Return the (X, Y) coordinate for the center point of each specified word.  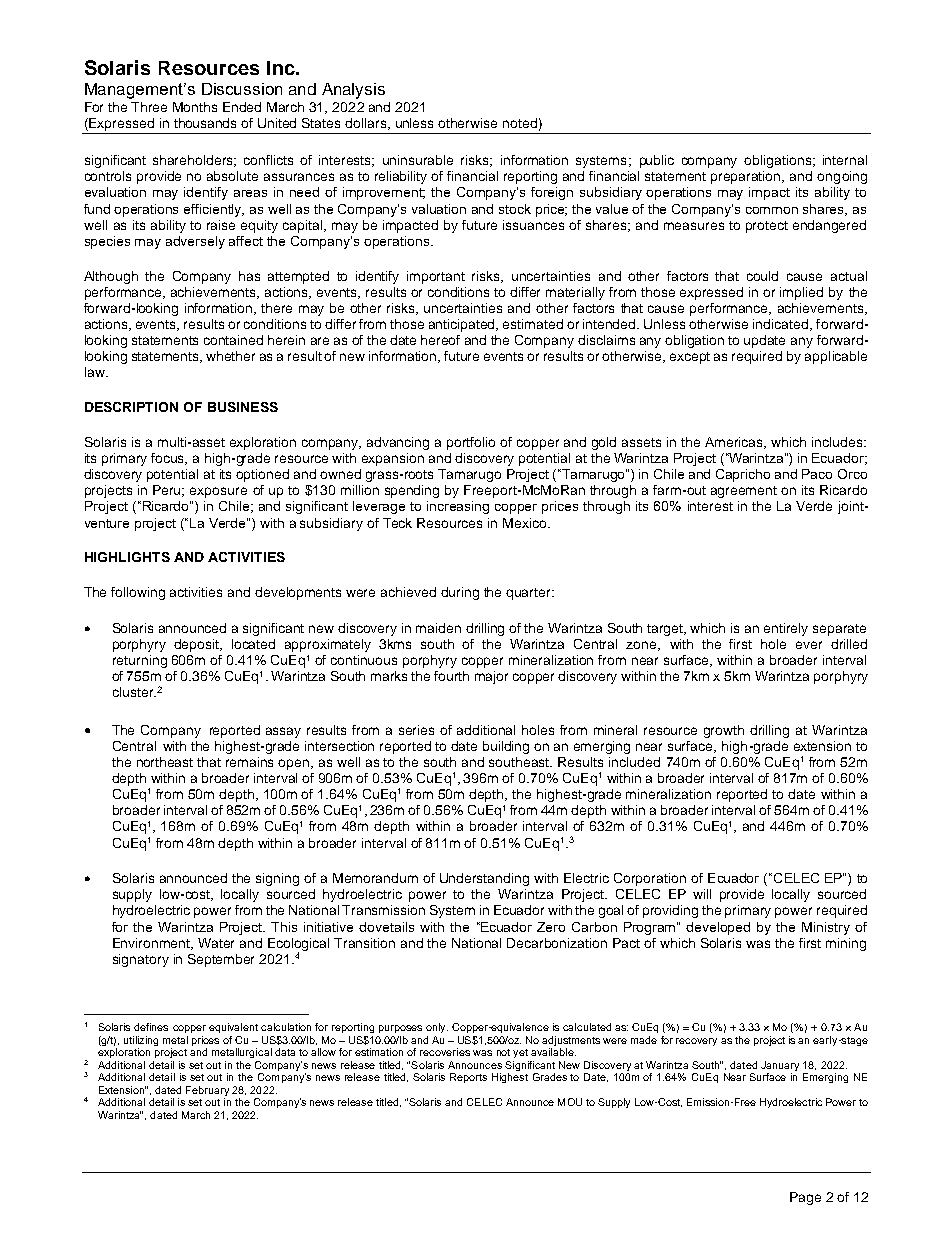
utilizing (141, 1041)
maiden (438, 628)
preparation (747, 177)
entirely (786, 629)
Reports (468, 1078)
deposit (198, 645)
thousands (205, 123)
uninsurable (418, 160)
